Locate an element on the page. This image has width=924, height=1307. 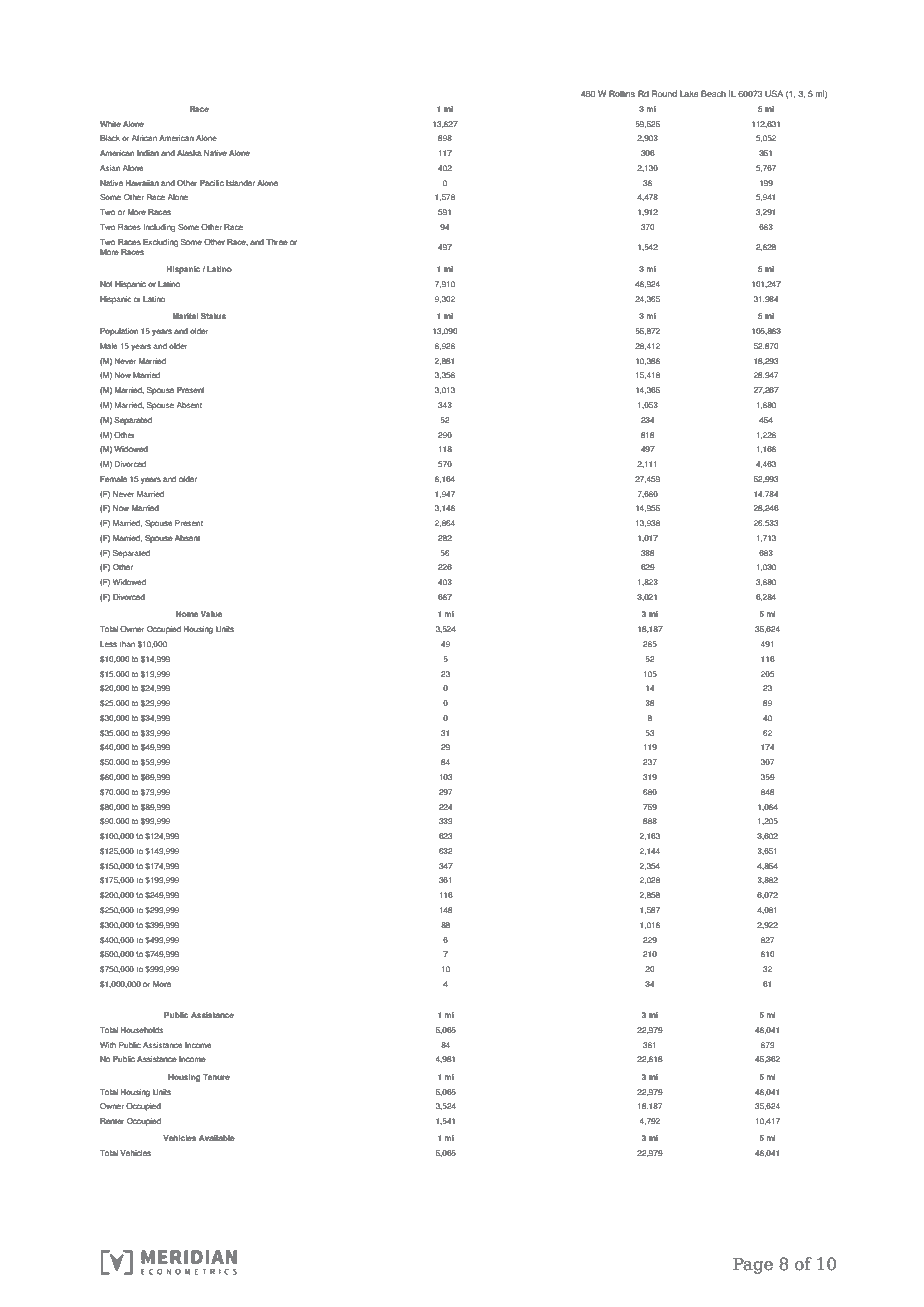
Tenure is located at coordinates (216, 1077).
